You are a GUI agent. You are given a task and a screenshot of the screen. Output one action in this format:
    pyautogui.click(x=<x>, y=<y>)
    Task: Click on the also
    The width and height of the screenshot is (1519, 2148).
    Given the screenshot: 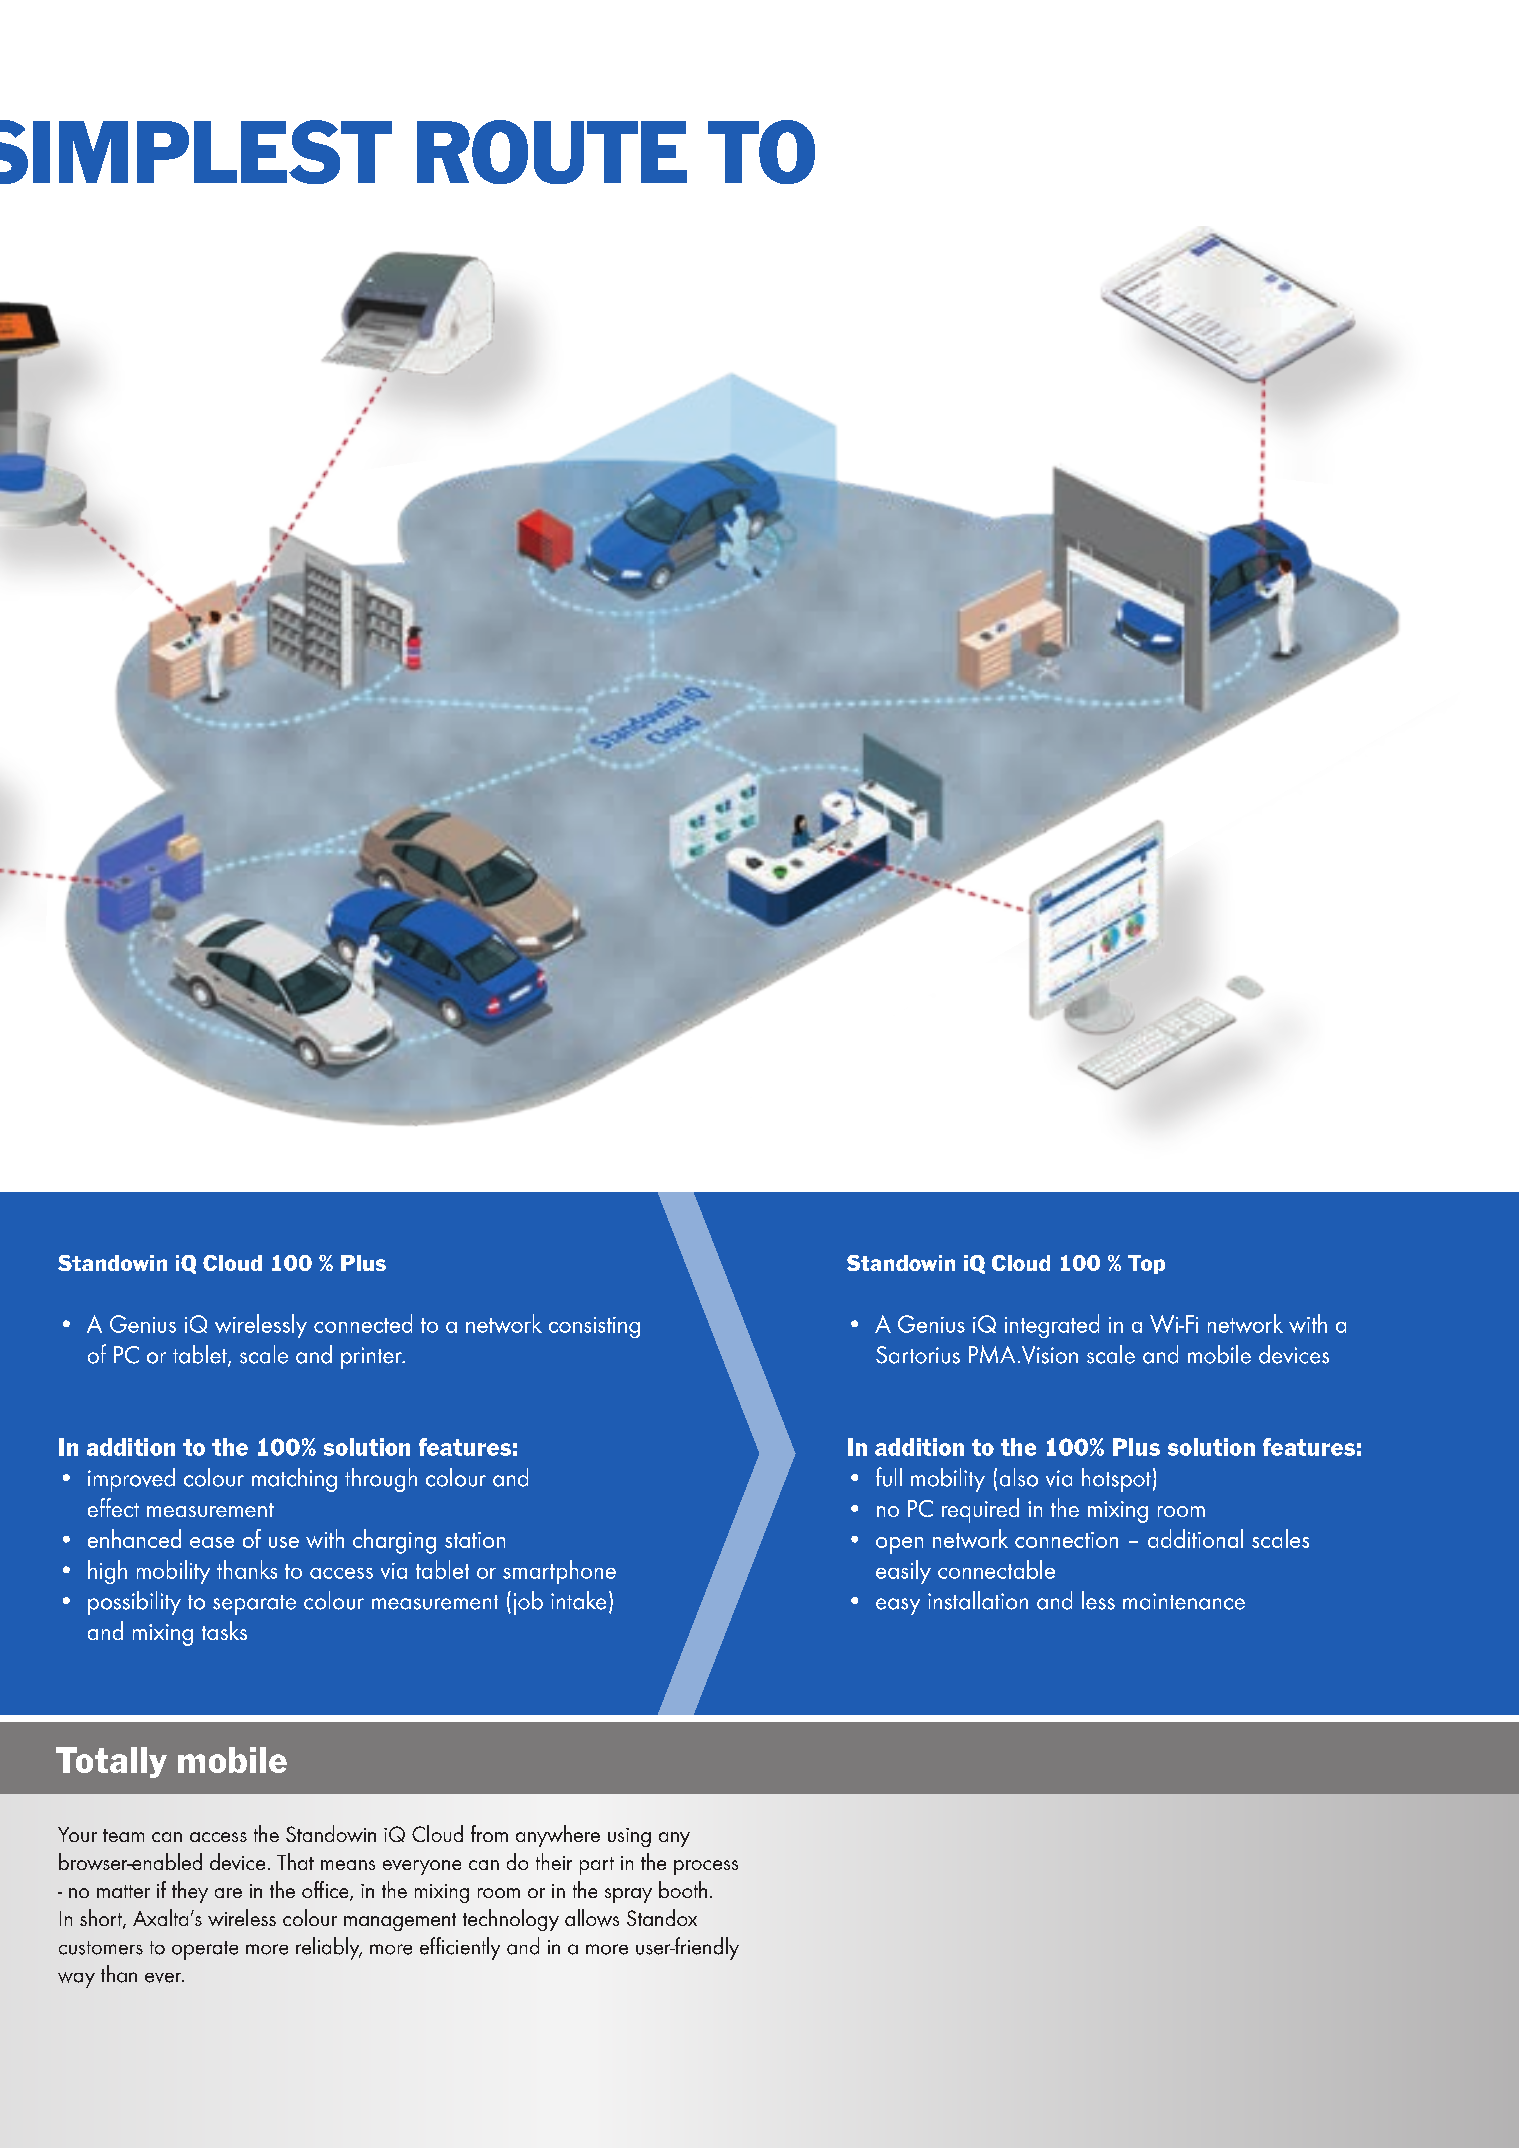 What is the action you would take?
    pyautogui.click(x=1019, y=1477)
